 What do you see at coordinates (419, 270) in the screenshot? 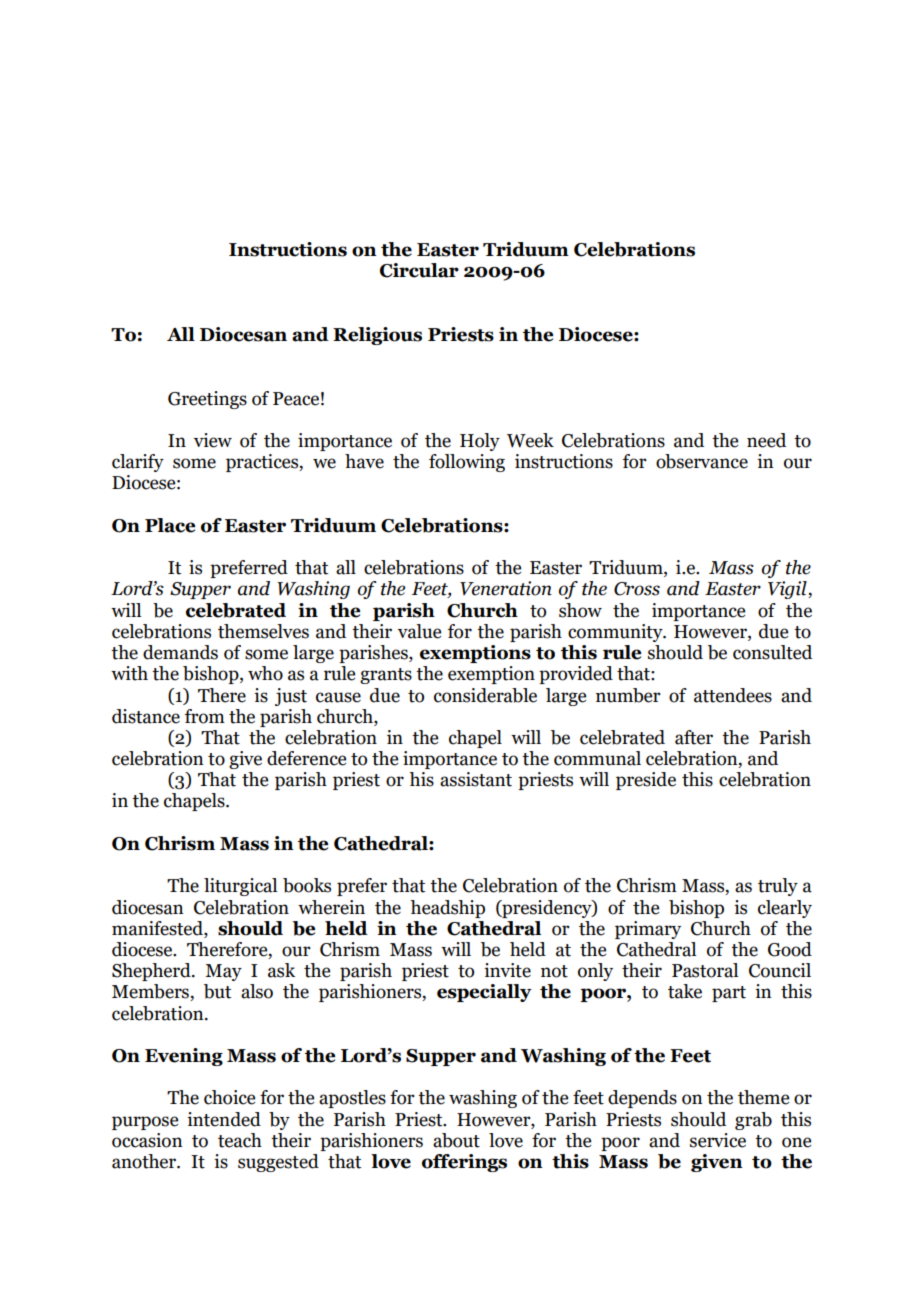
I see `Circular` at bounding box center [419, 270].
